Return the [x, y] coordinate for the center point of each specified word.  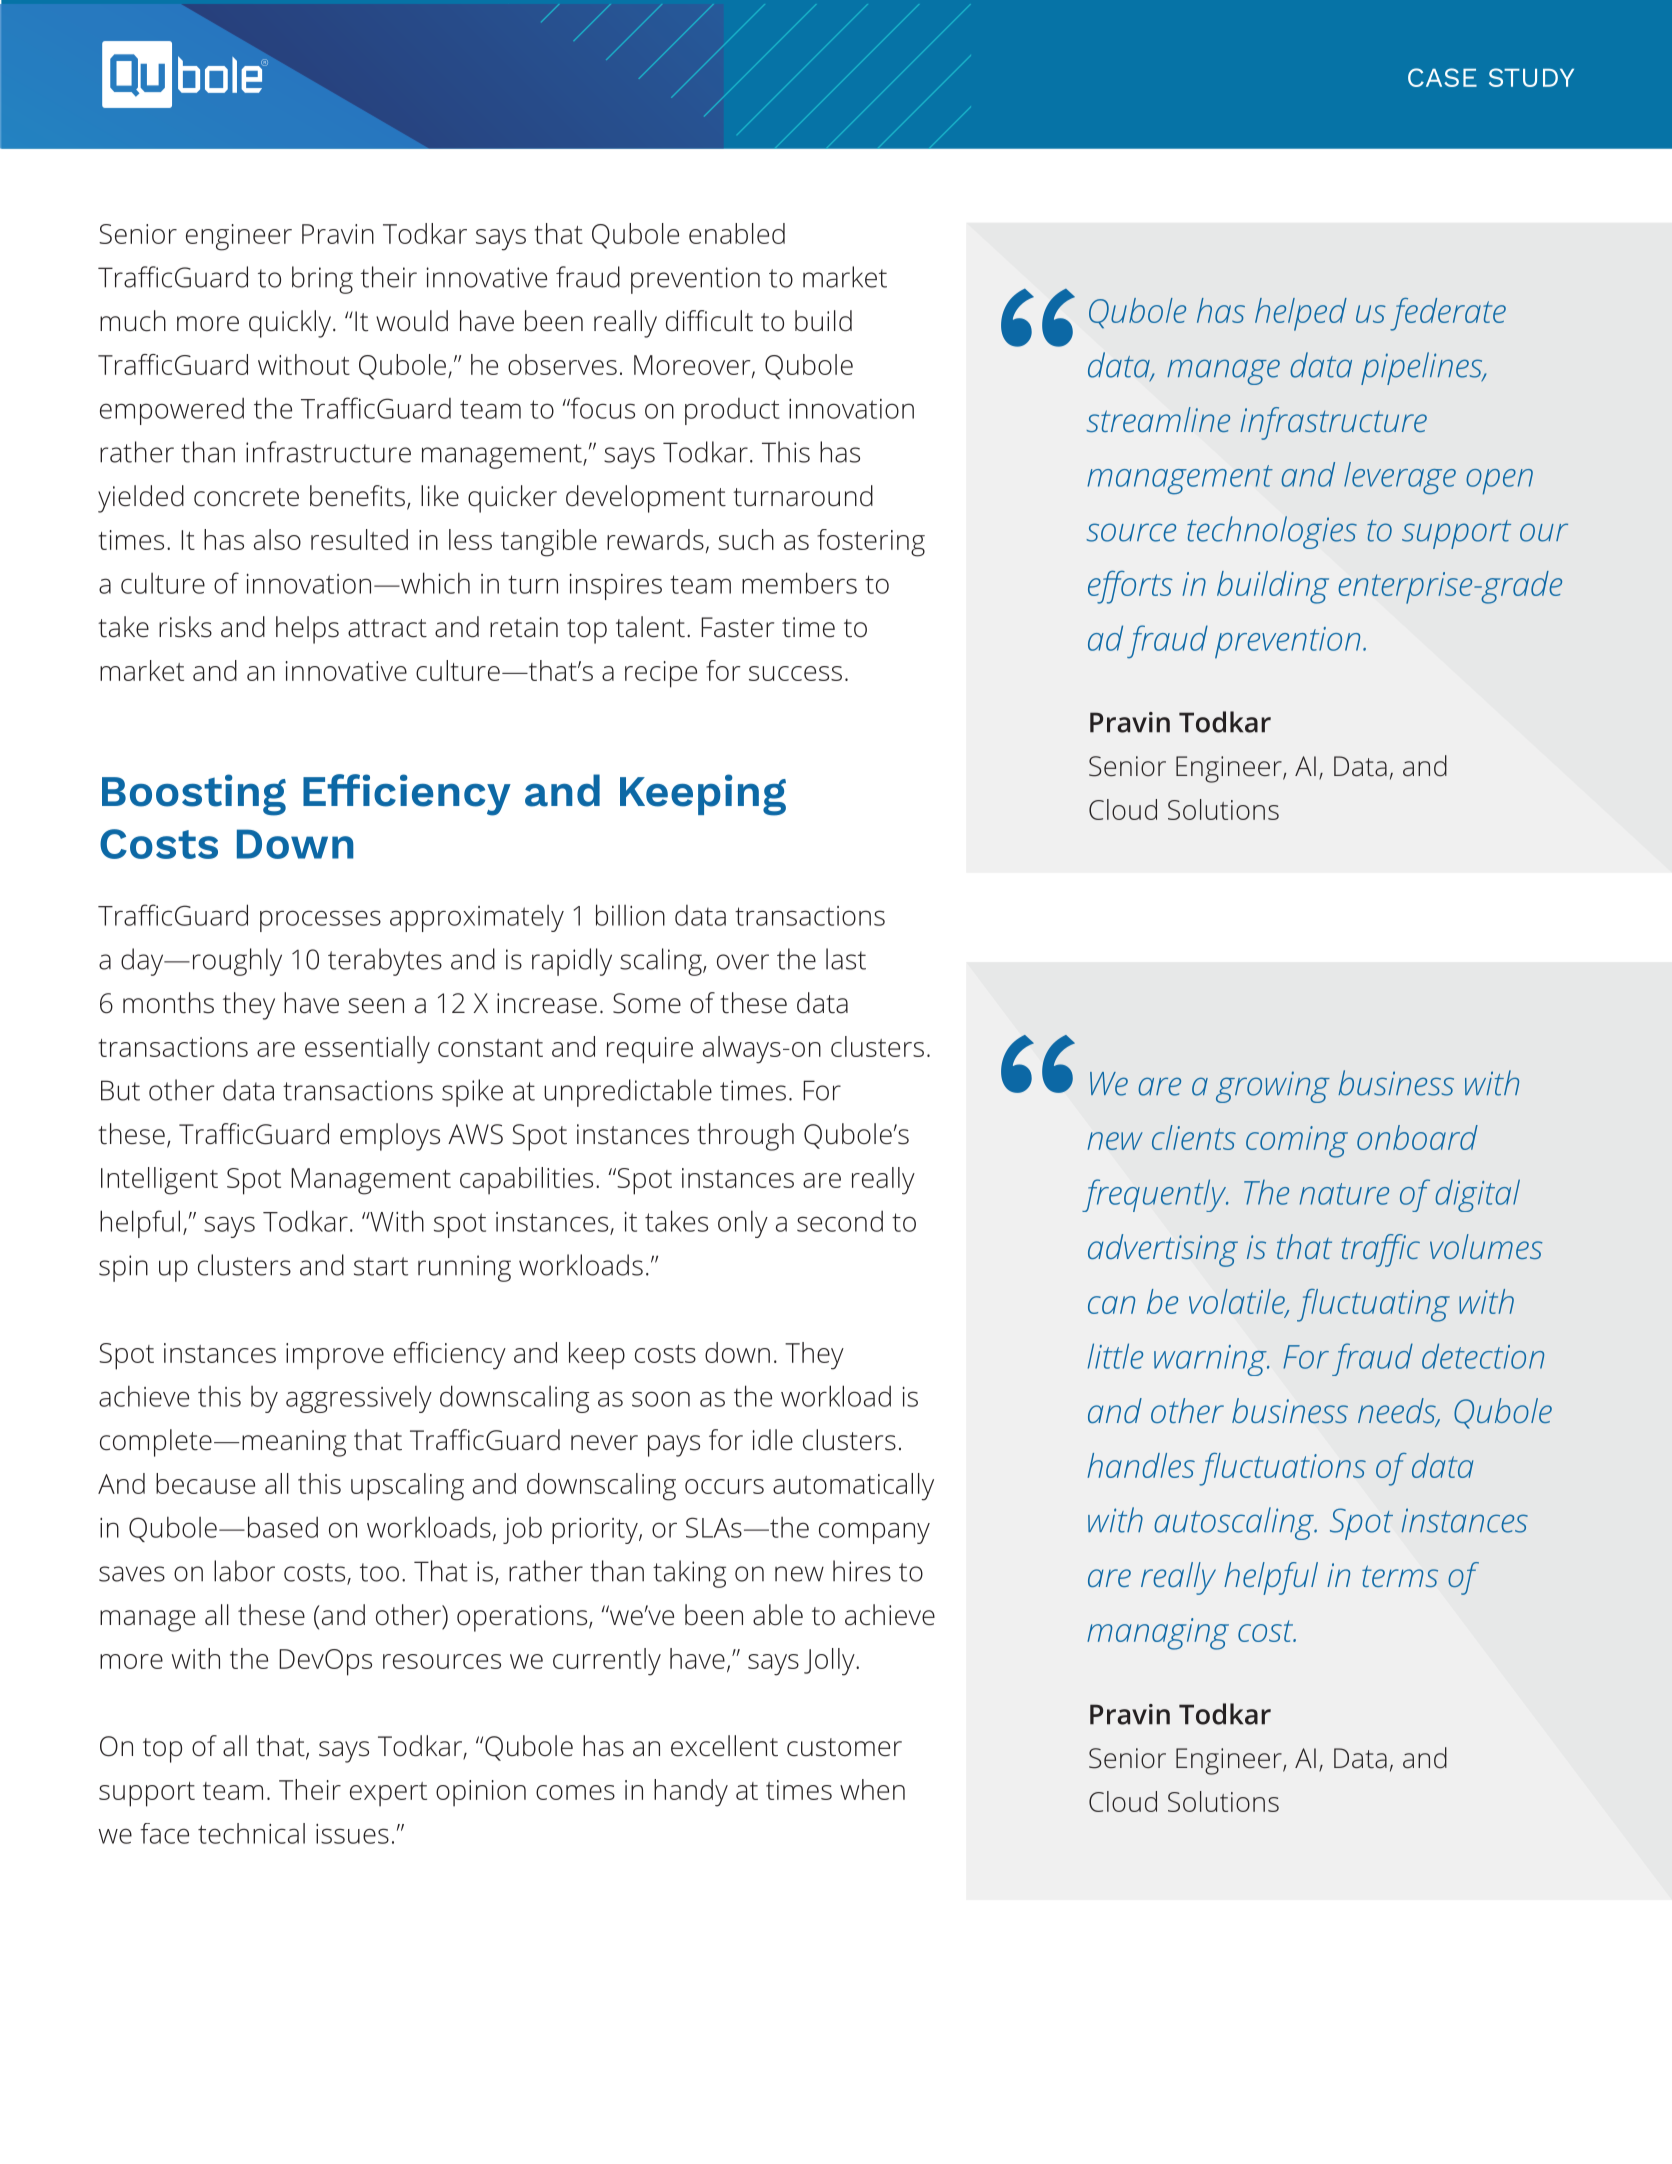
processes [320, 921]
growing [1273, 1087]
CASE [1442, 77]
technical [251, 1833]
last [846, 959]
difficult [709, 321]
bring [322, 280]
